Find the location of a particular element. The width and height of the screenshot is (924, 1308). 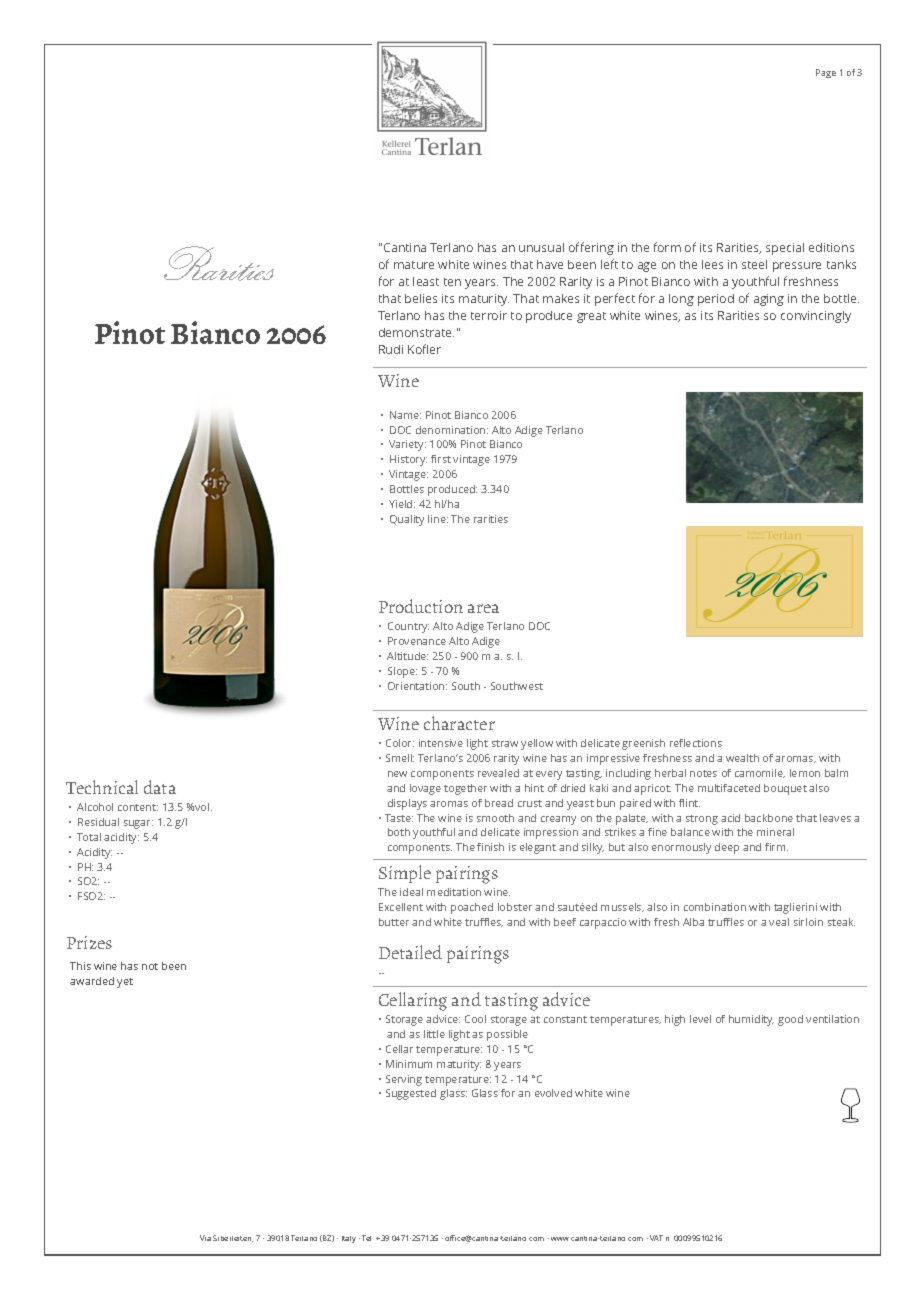

unusual is located at coordinates (541, 247).
